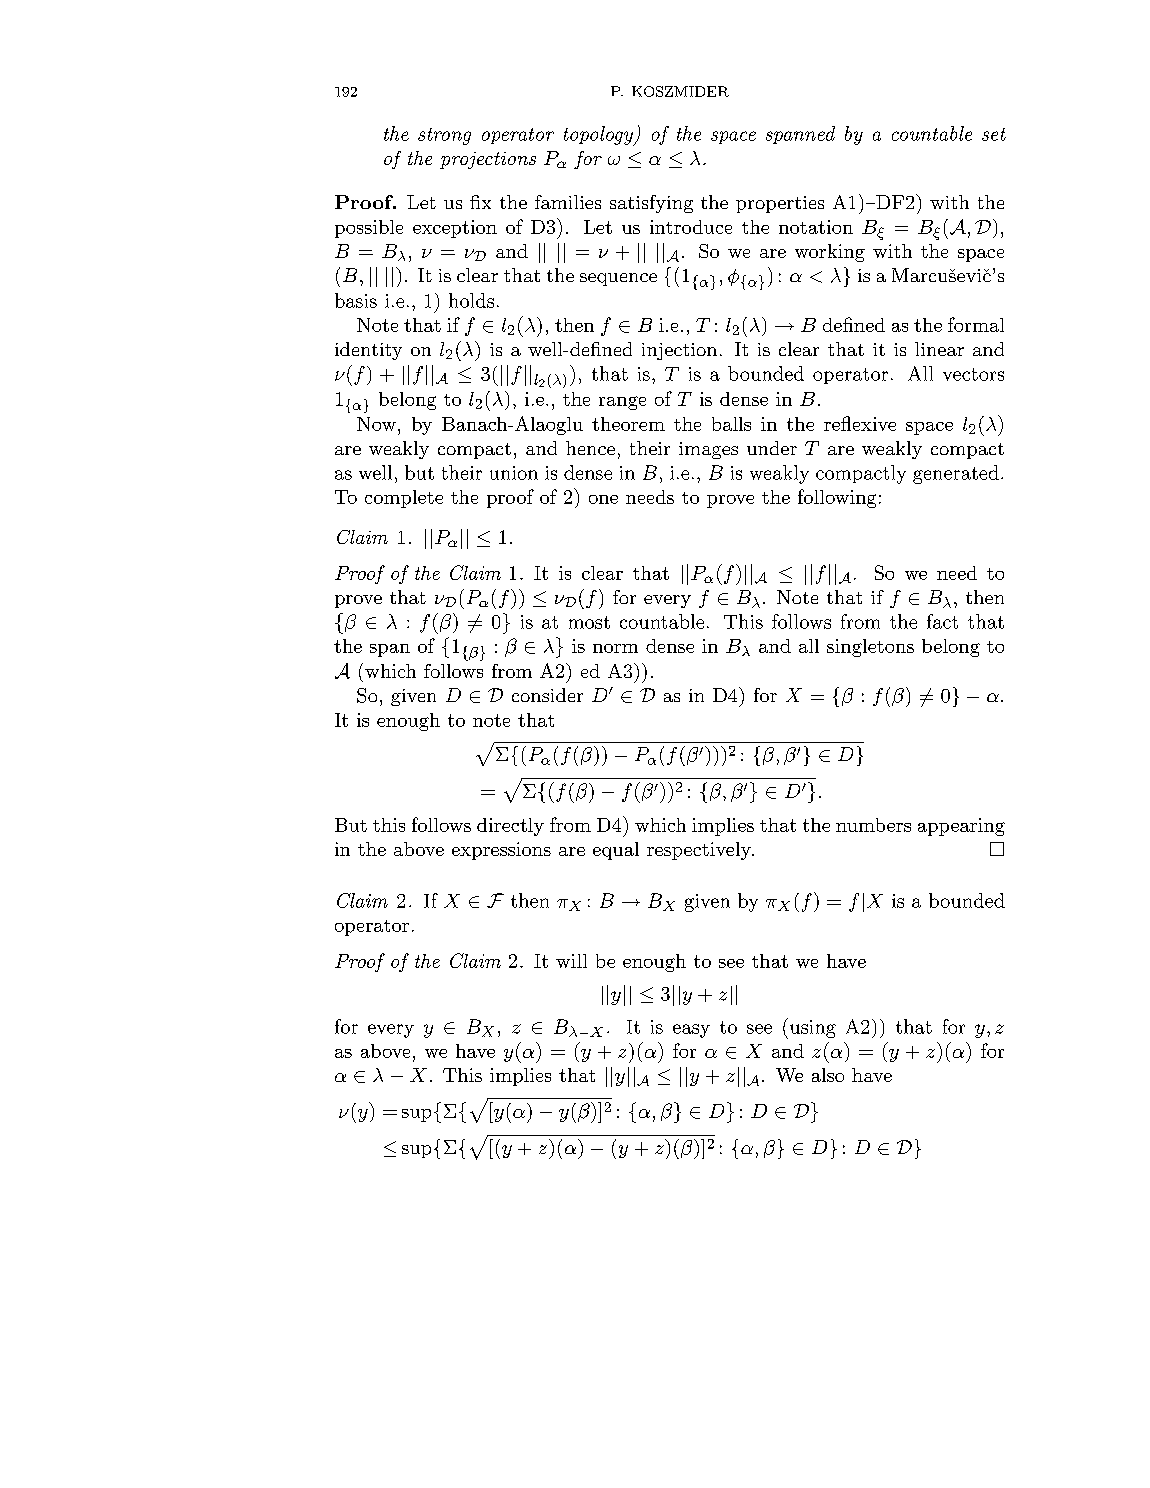 Image resolution: width=1150 pixels, height=1488 pixels. I want to click on numbers, so click(873, 825).
